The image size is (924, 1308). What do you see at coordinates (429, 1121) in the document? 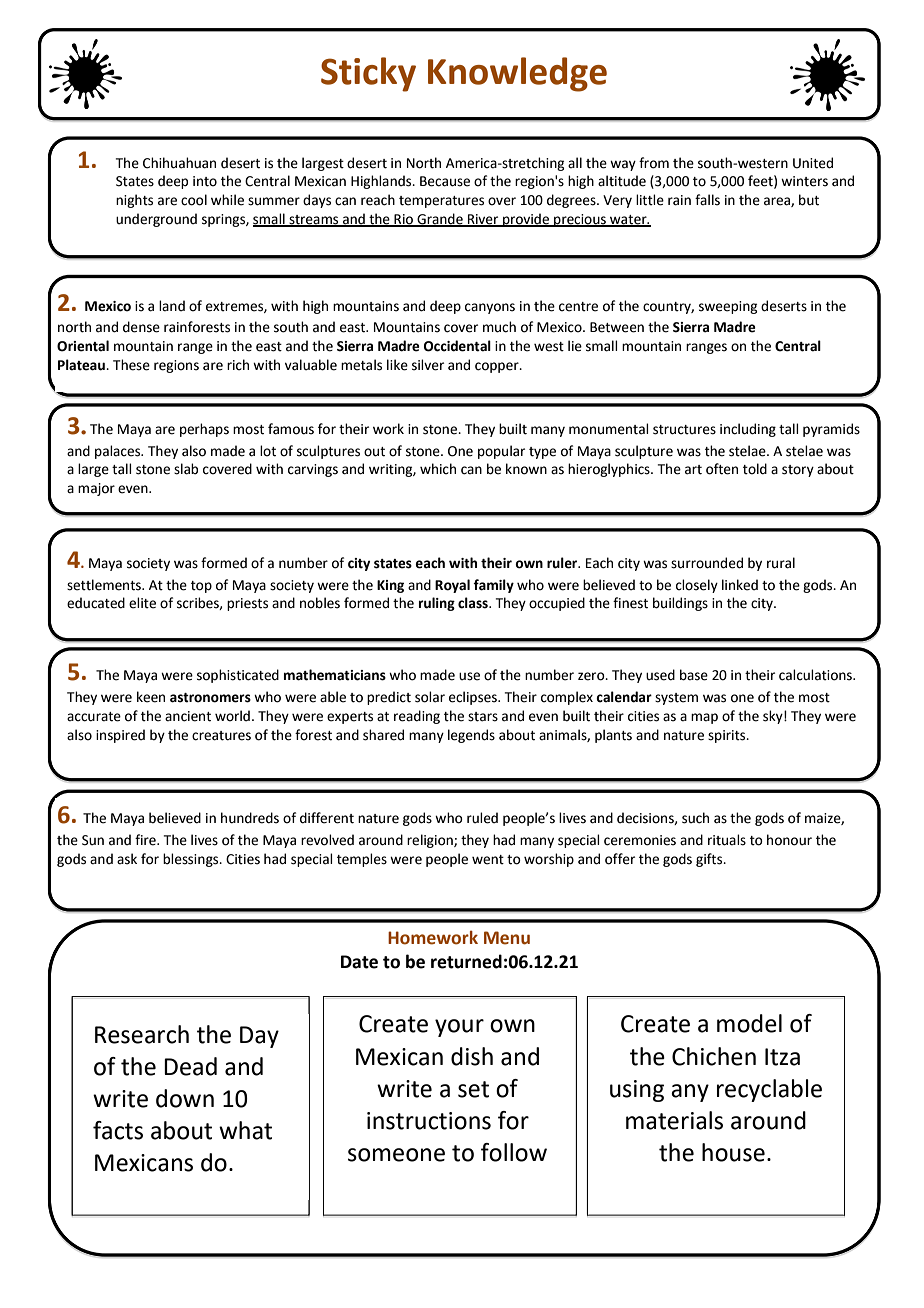
I see `instructions` at bounding box center [429, 1121].
